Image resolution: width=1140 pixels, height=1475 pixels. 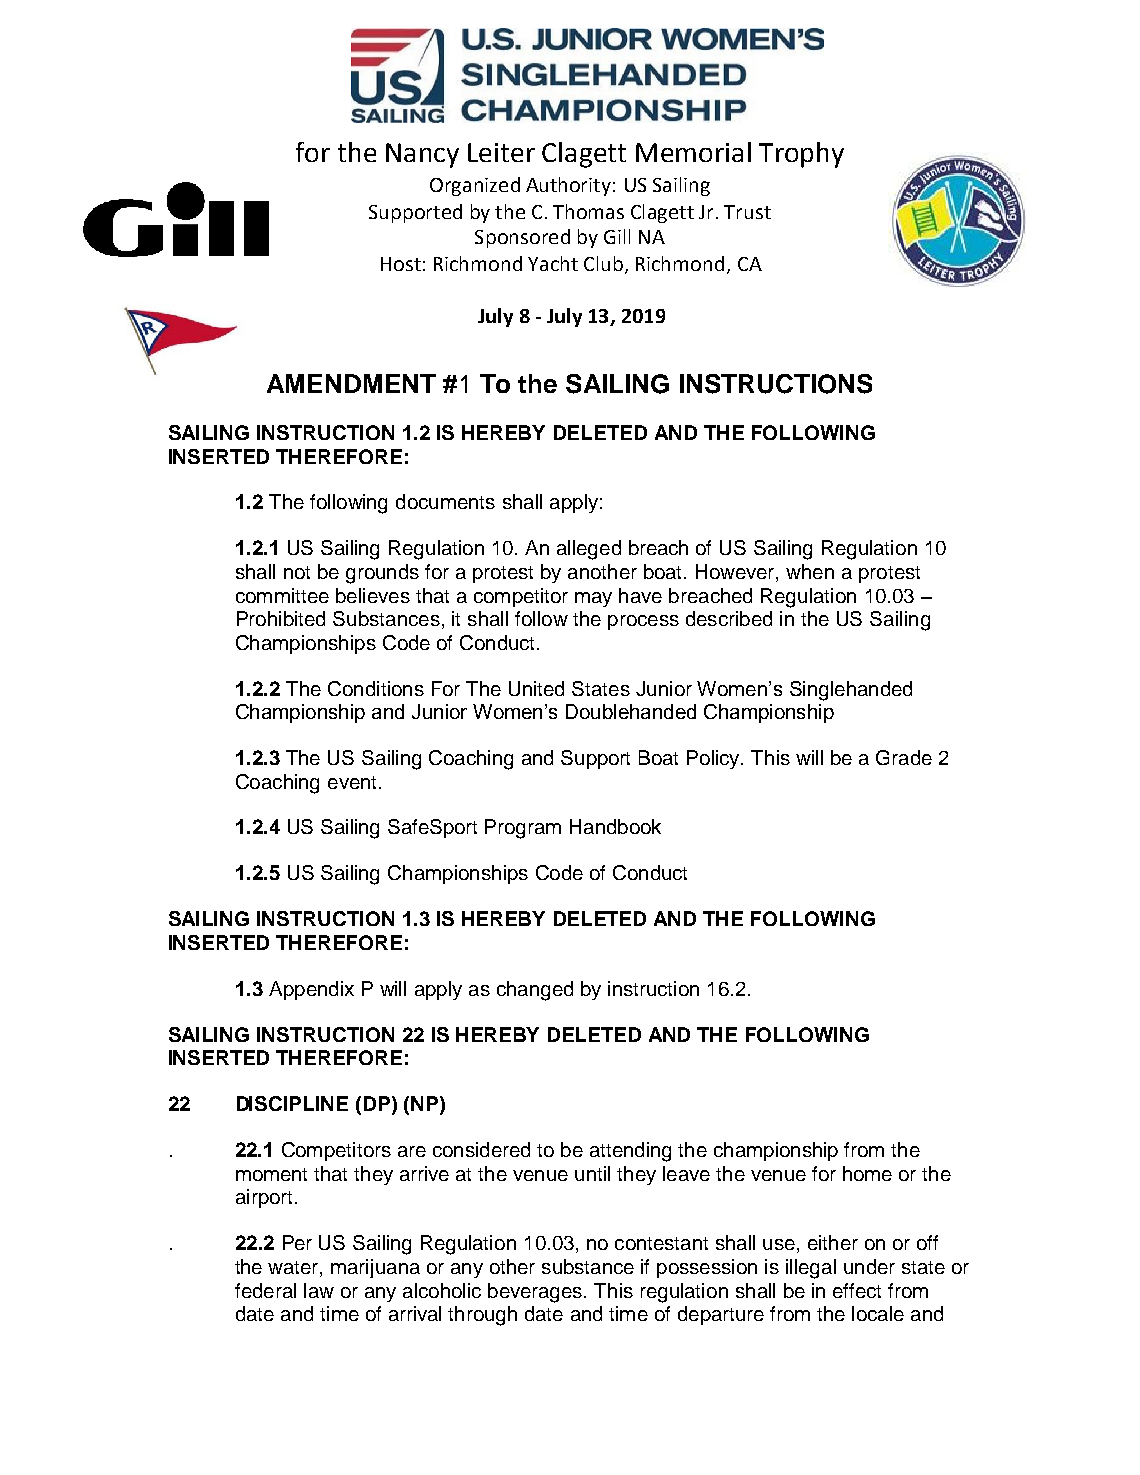 What do you see at coordinates (422, 155) in the document?
I see `Nancy` at bounding box center [422, 155].
